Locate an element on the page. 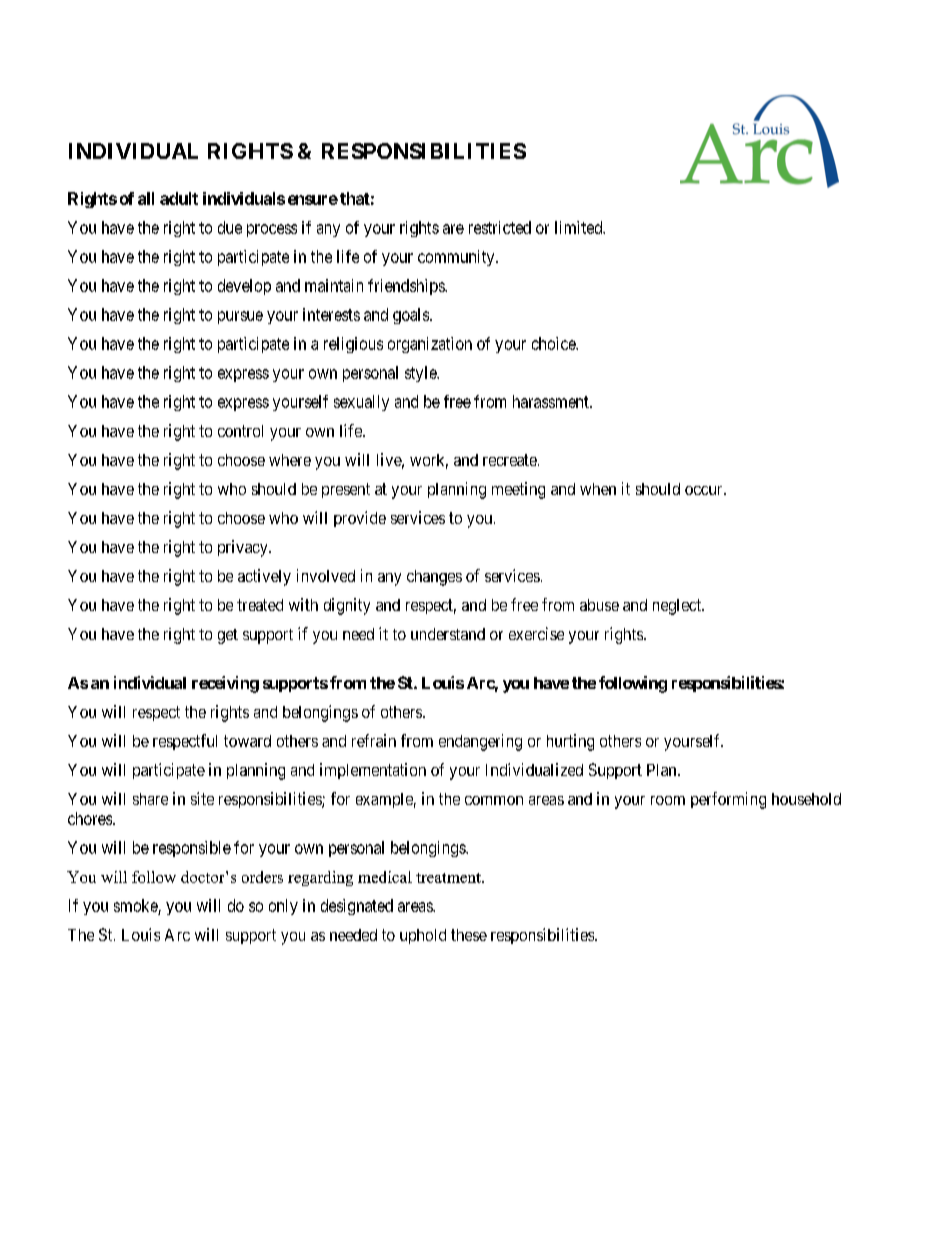  these is located at coordinates (469, 935).
